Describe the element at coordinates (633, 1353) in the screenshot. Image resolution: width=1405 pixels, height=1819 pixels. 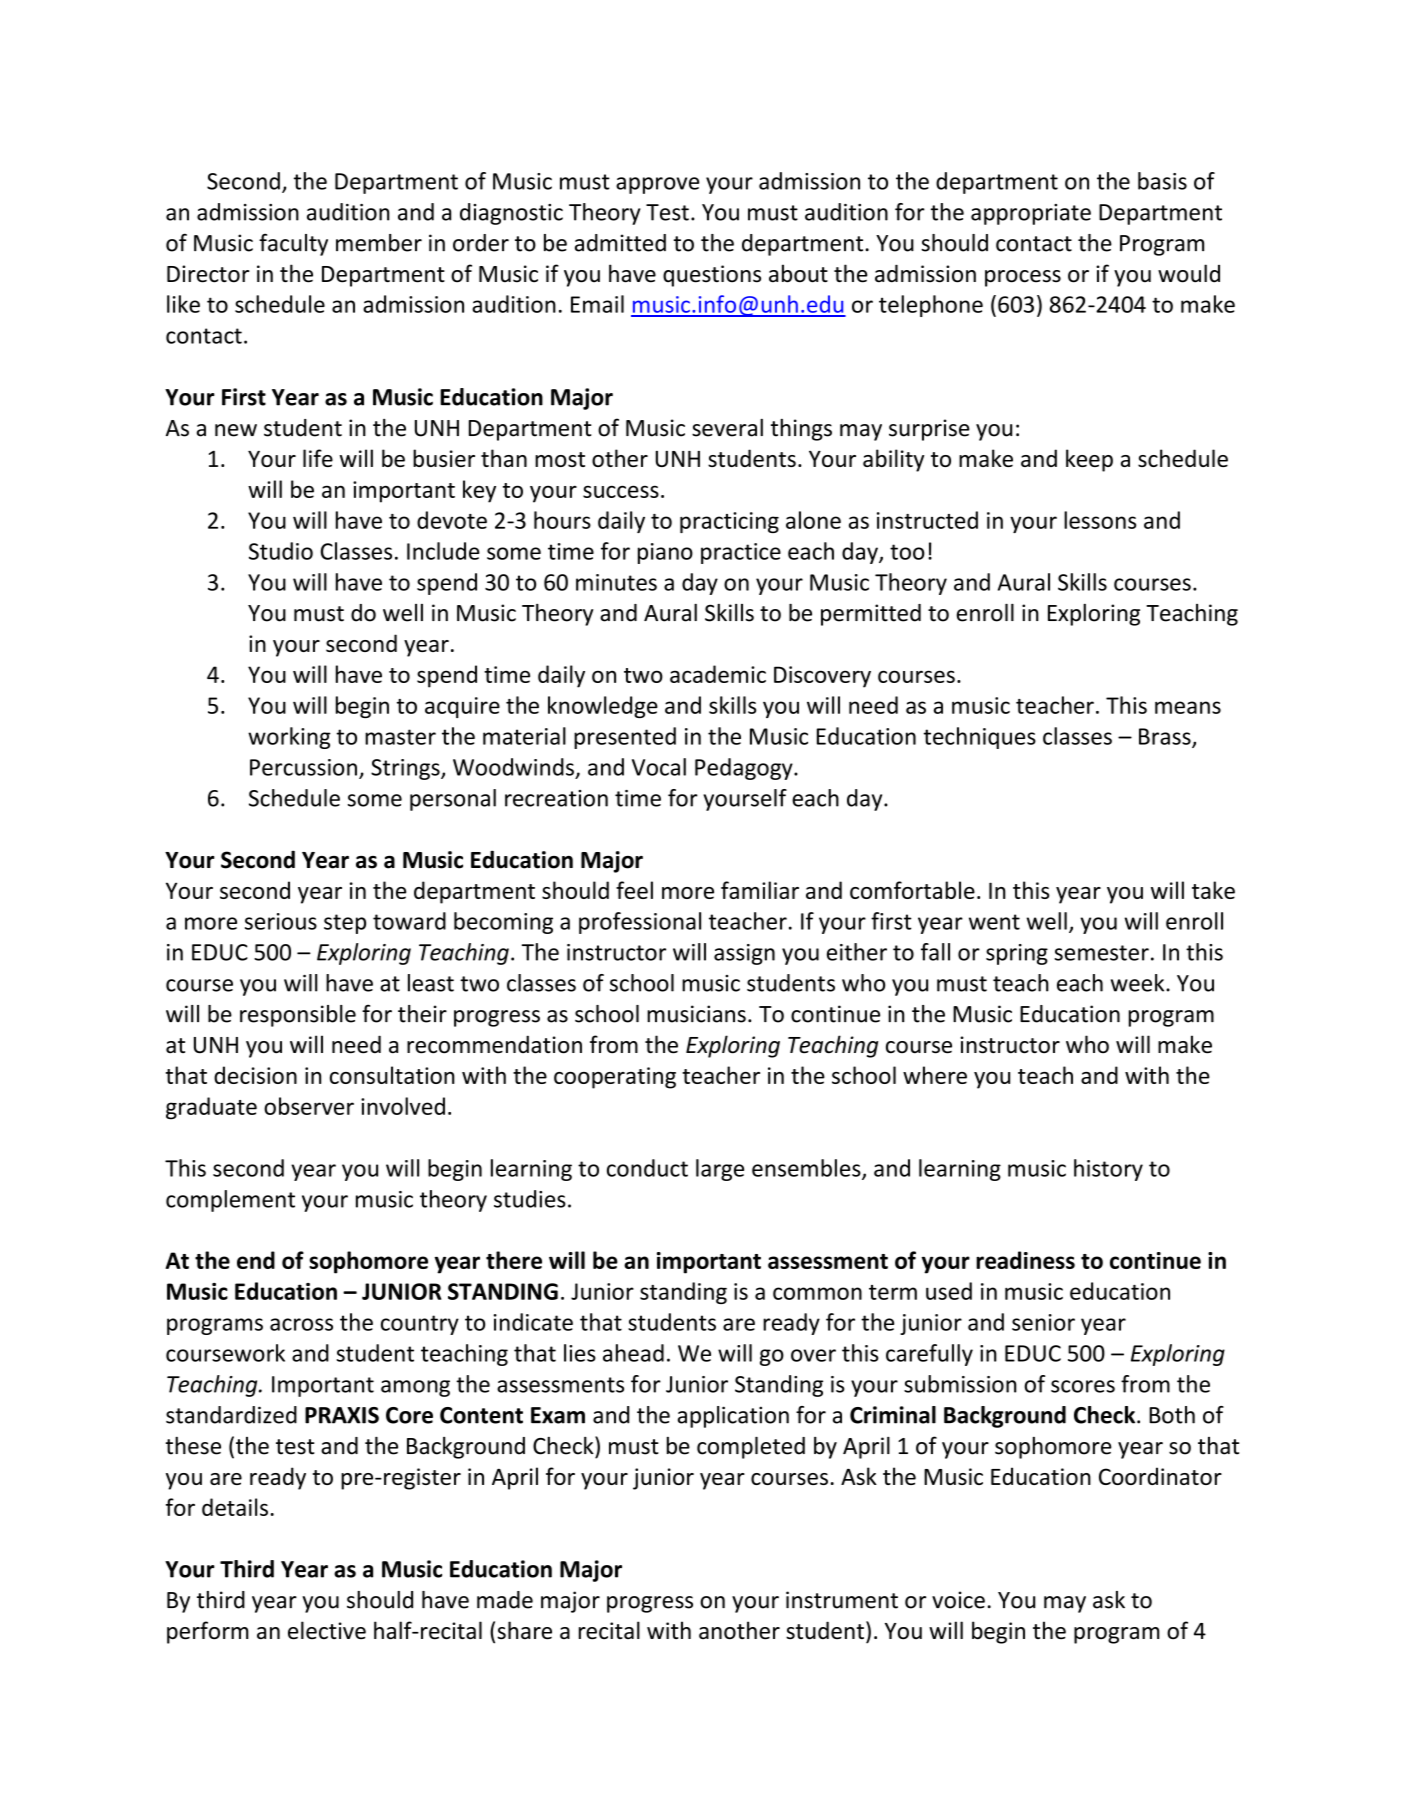
I see `ahead` at that location.
